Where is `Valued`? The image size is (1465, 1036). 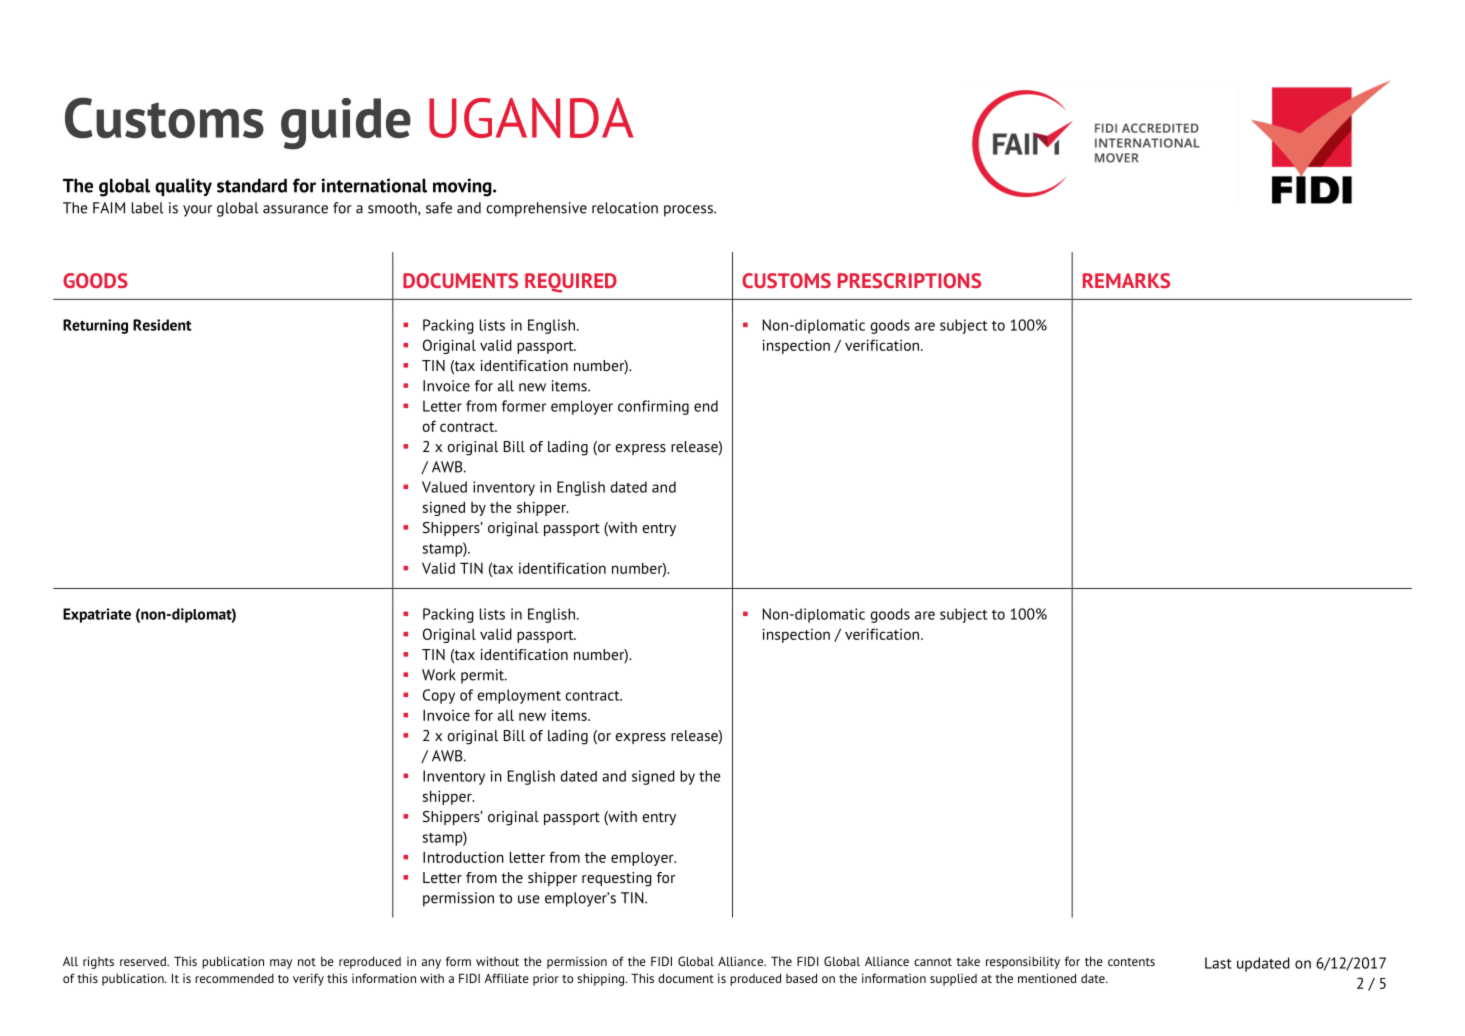 Valued is located at coordinates (444, 487).
